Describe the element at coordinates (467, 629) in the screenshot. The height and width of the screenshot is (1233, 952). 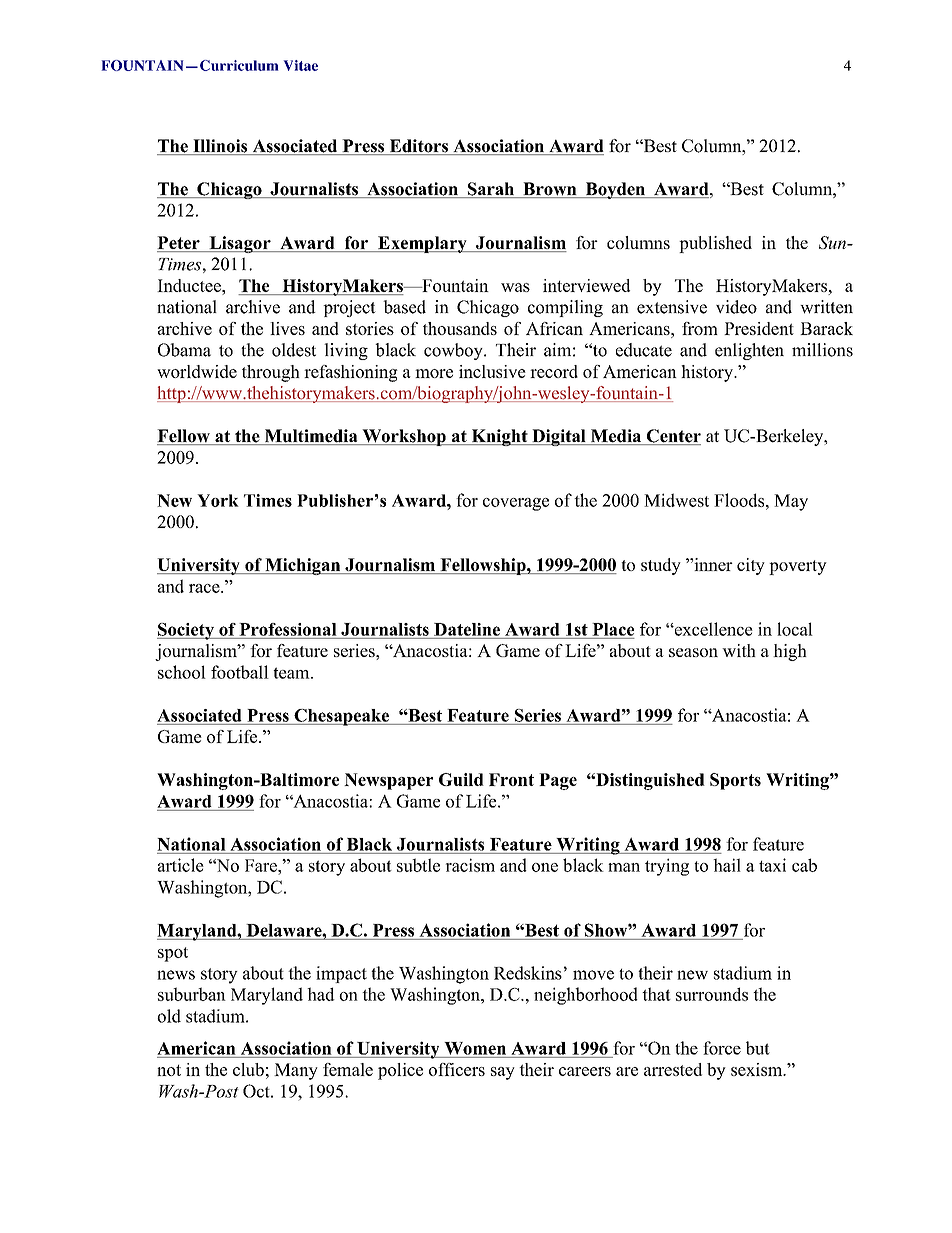
I see `Dateline` at that location.
